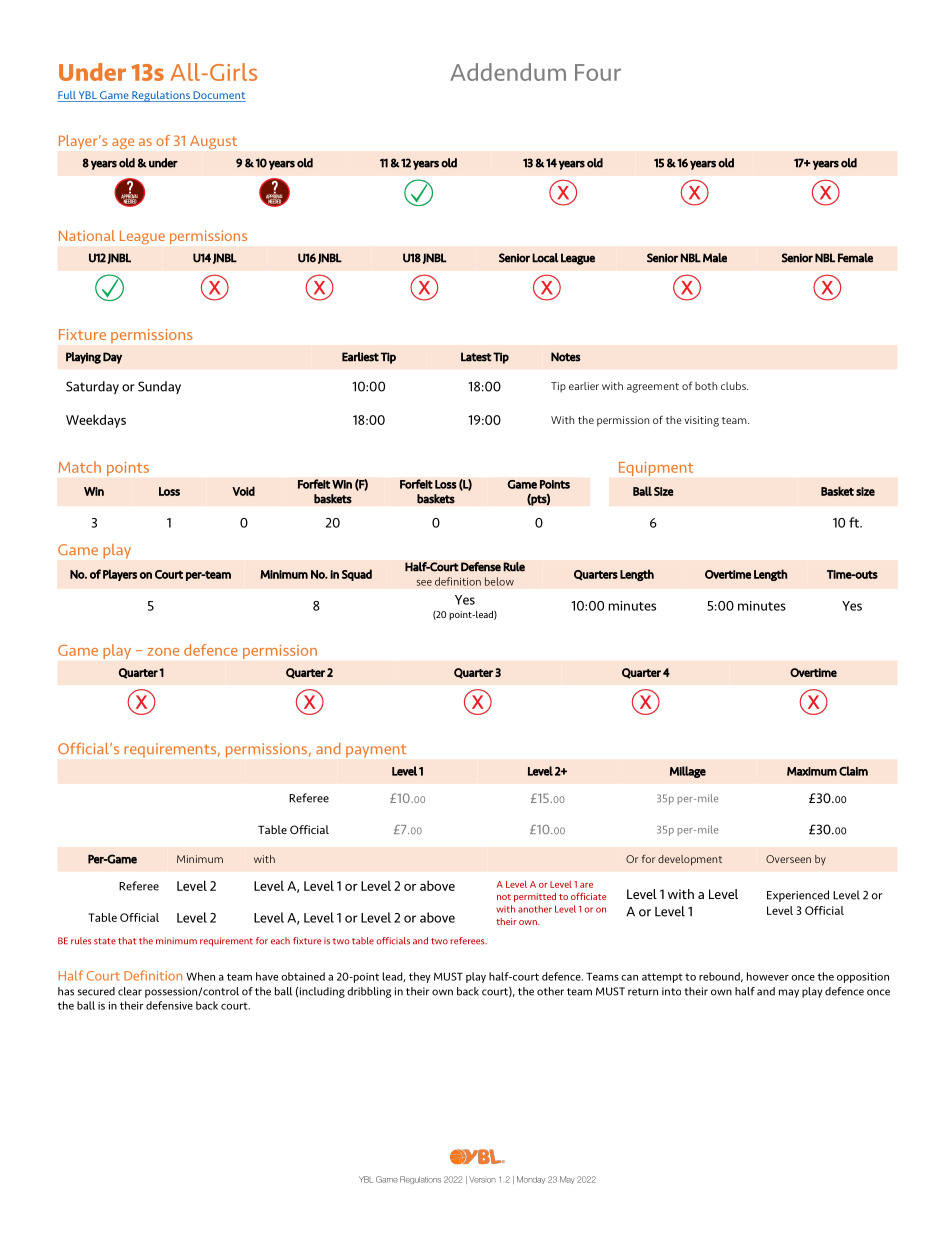 The image size is (952, 1233). I want to click on Sunday, so click(159, 387).
